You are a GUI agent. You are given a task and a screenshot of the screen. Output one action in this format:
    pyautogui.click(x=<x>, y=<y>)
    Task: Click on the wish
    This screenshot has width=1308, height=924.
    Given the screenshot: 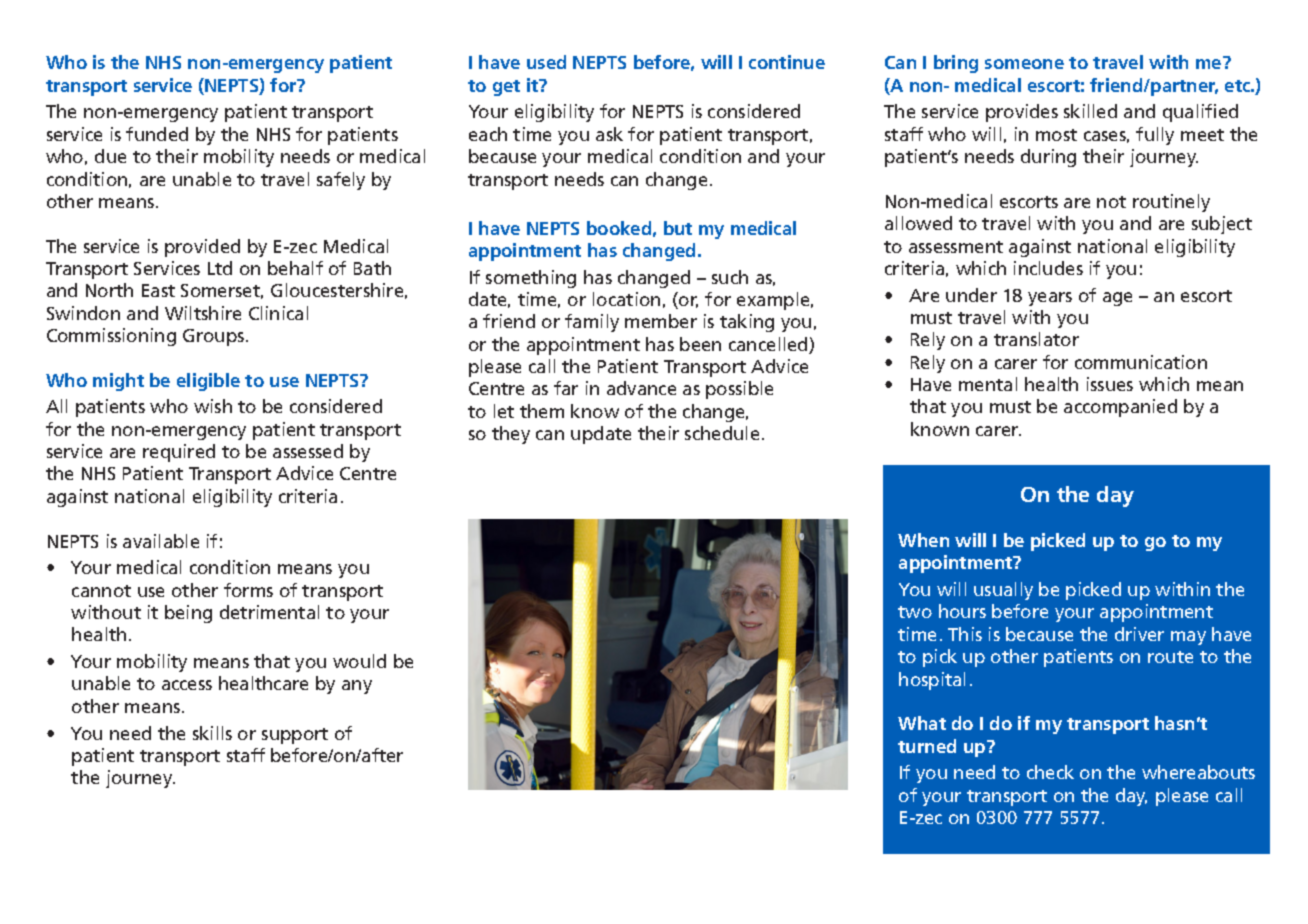 What is the action you would take?
    pyautogui.click(x=213, y=406)
